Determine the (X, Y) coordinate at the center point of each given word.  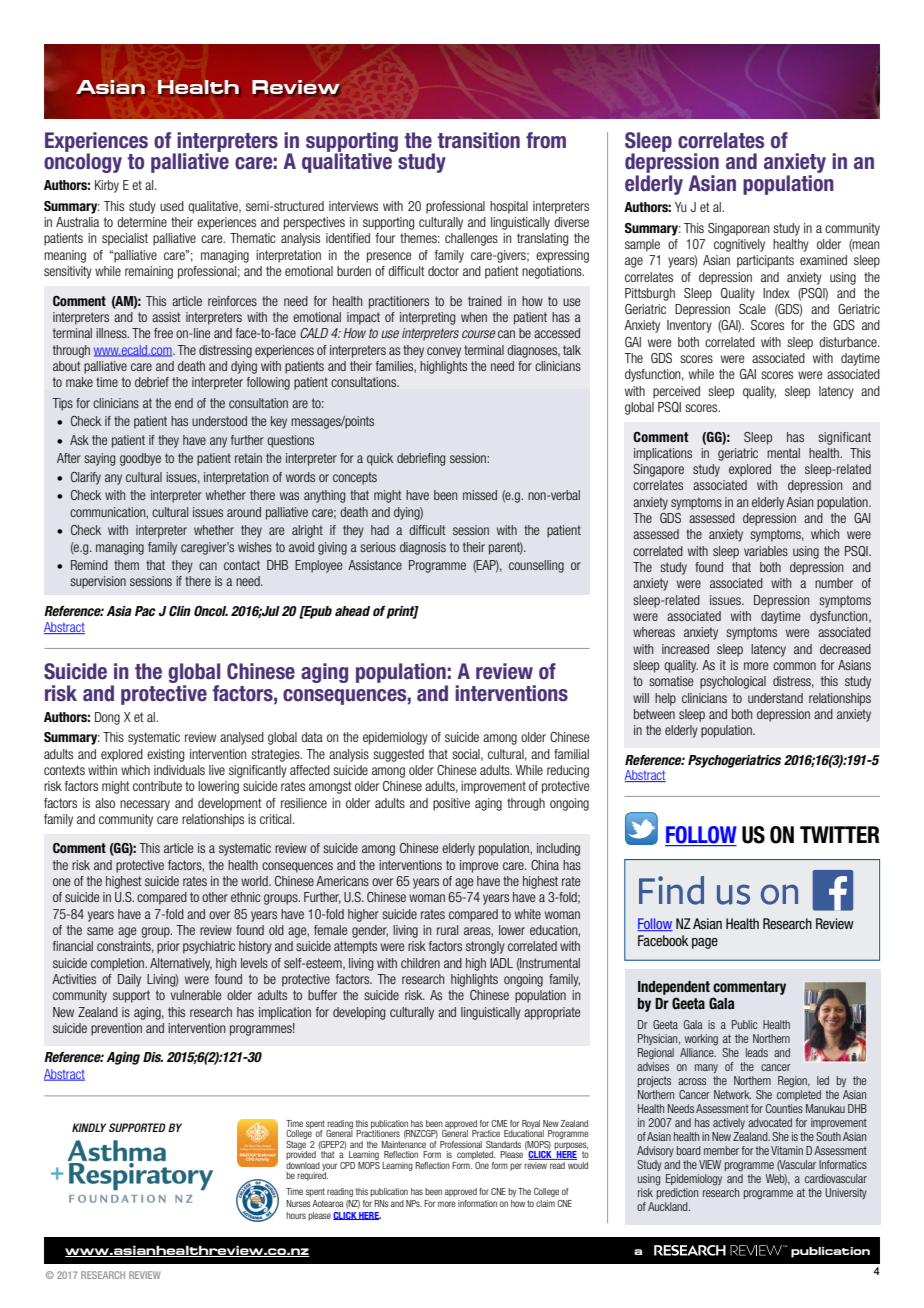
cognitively (739, 245)
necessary (145, 805)
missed (480, 495)
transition (478, 140)
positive (451, 804)
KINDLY (89, 1127)
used (172, 206)
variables (766, 551)
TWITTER (840, 834)
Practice (486, 1133)
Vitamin (787, 1150)
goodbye (140, 459)
